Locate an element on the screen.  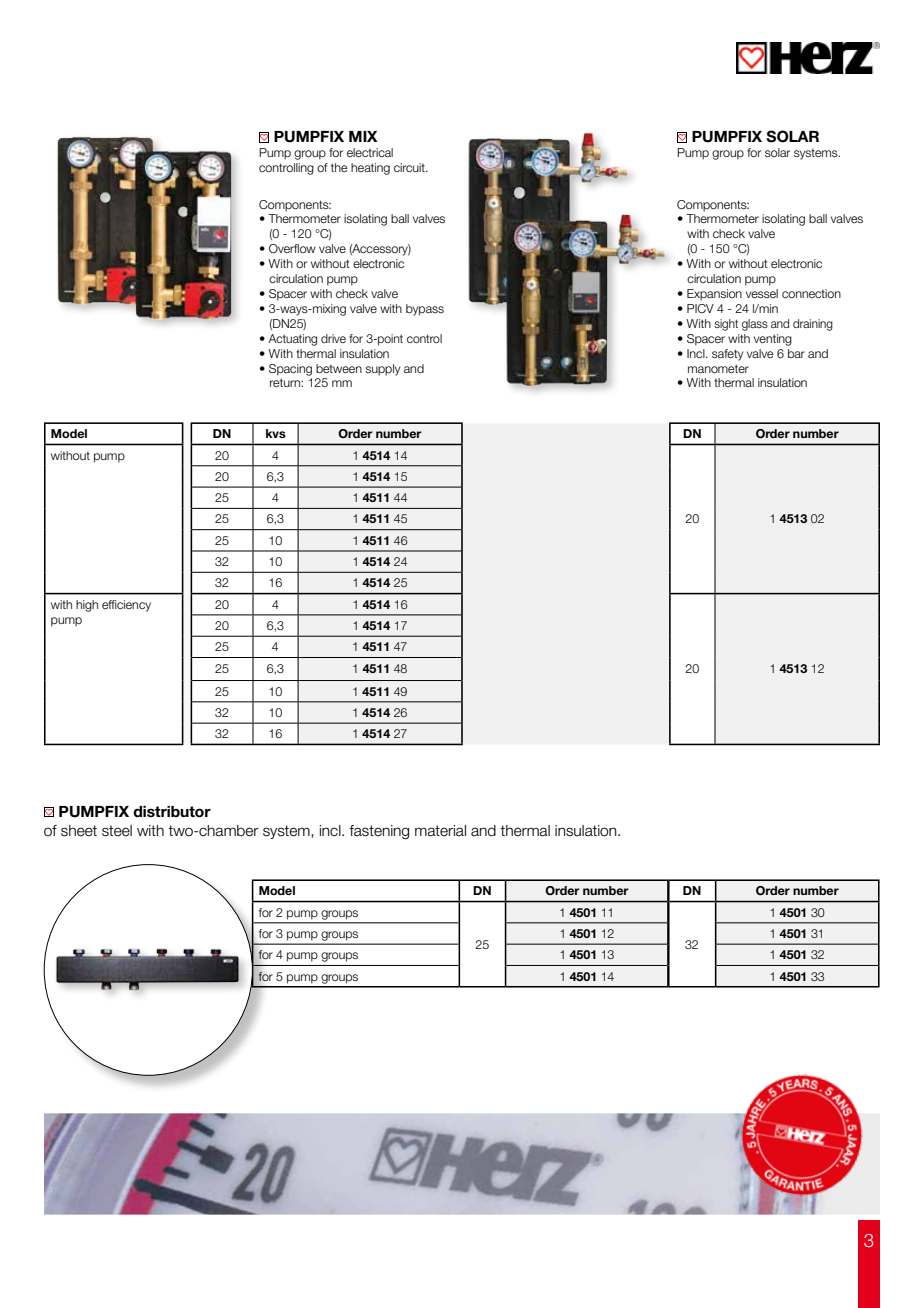
steel is located at coordinates (117, 831).
